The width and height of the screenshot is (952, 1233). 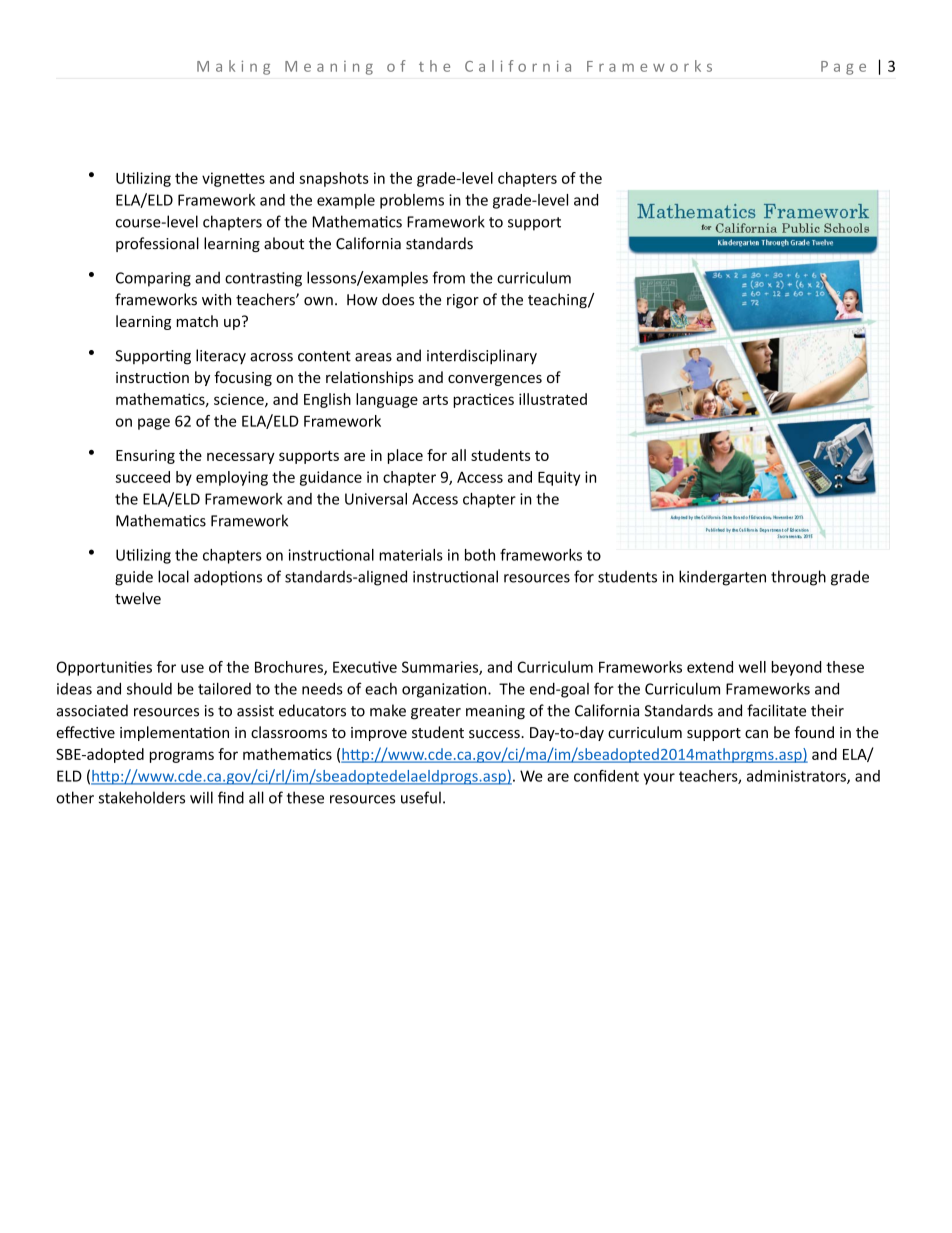 What do you see at coordinates (482, 357) in the screenshot?
I see `interdisciplinary` at bounding box center [482, 357].
